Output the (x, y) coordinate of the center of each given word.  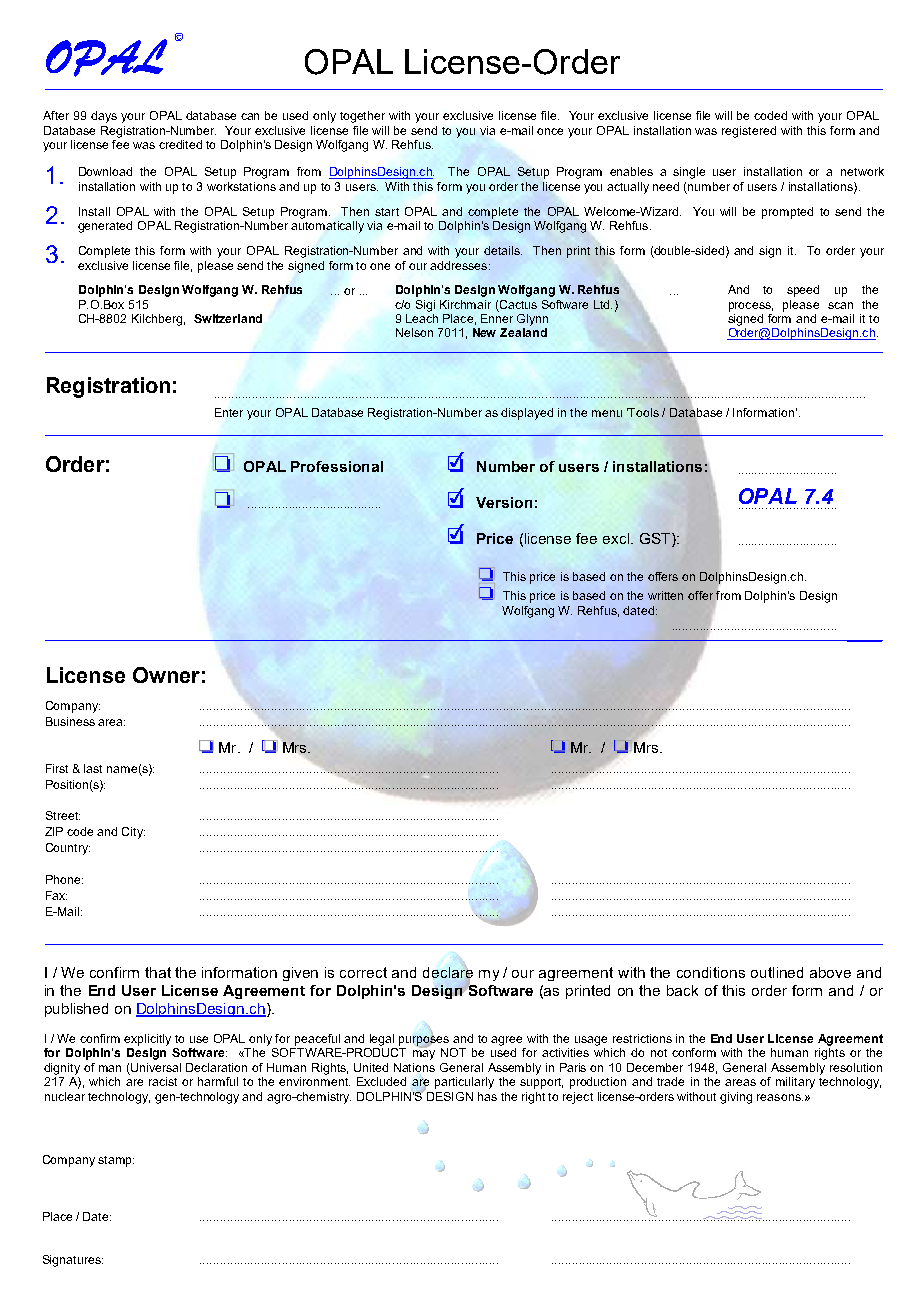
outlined (777, 972)
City (133, 833)
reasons (780, 1097)
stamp (116, 1161)
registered (749, 132)
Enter (229, 412)
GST (656, 538)
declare (448, 974)
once (550, 131)
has (487, 1096)
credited (180, 144)
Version (504, 502)
